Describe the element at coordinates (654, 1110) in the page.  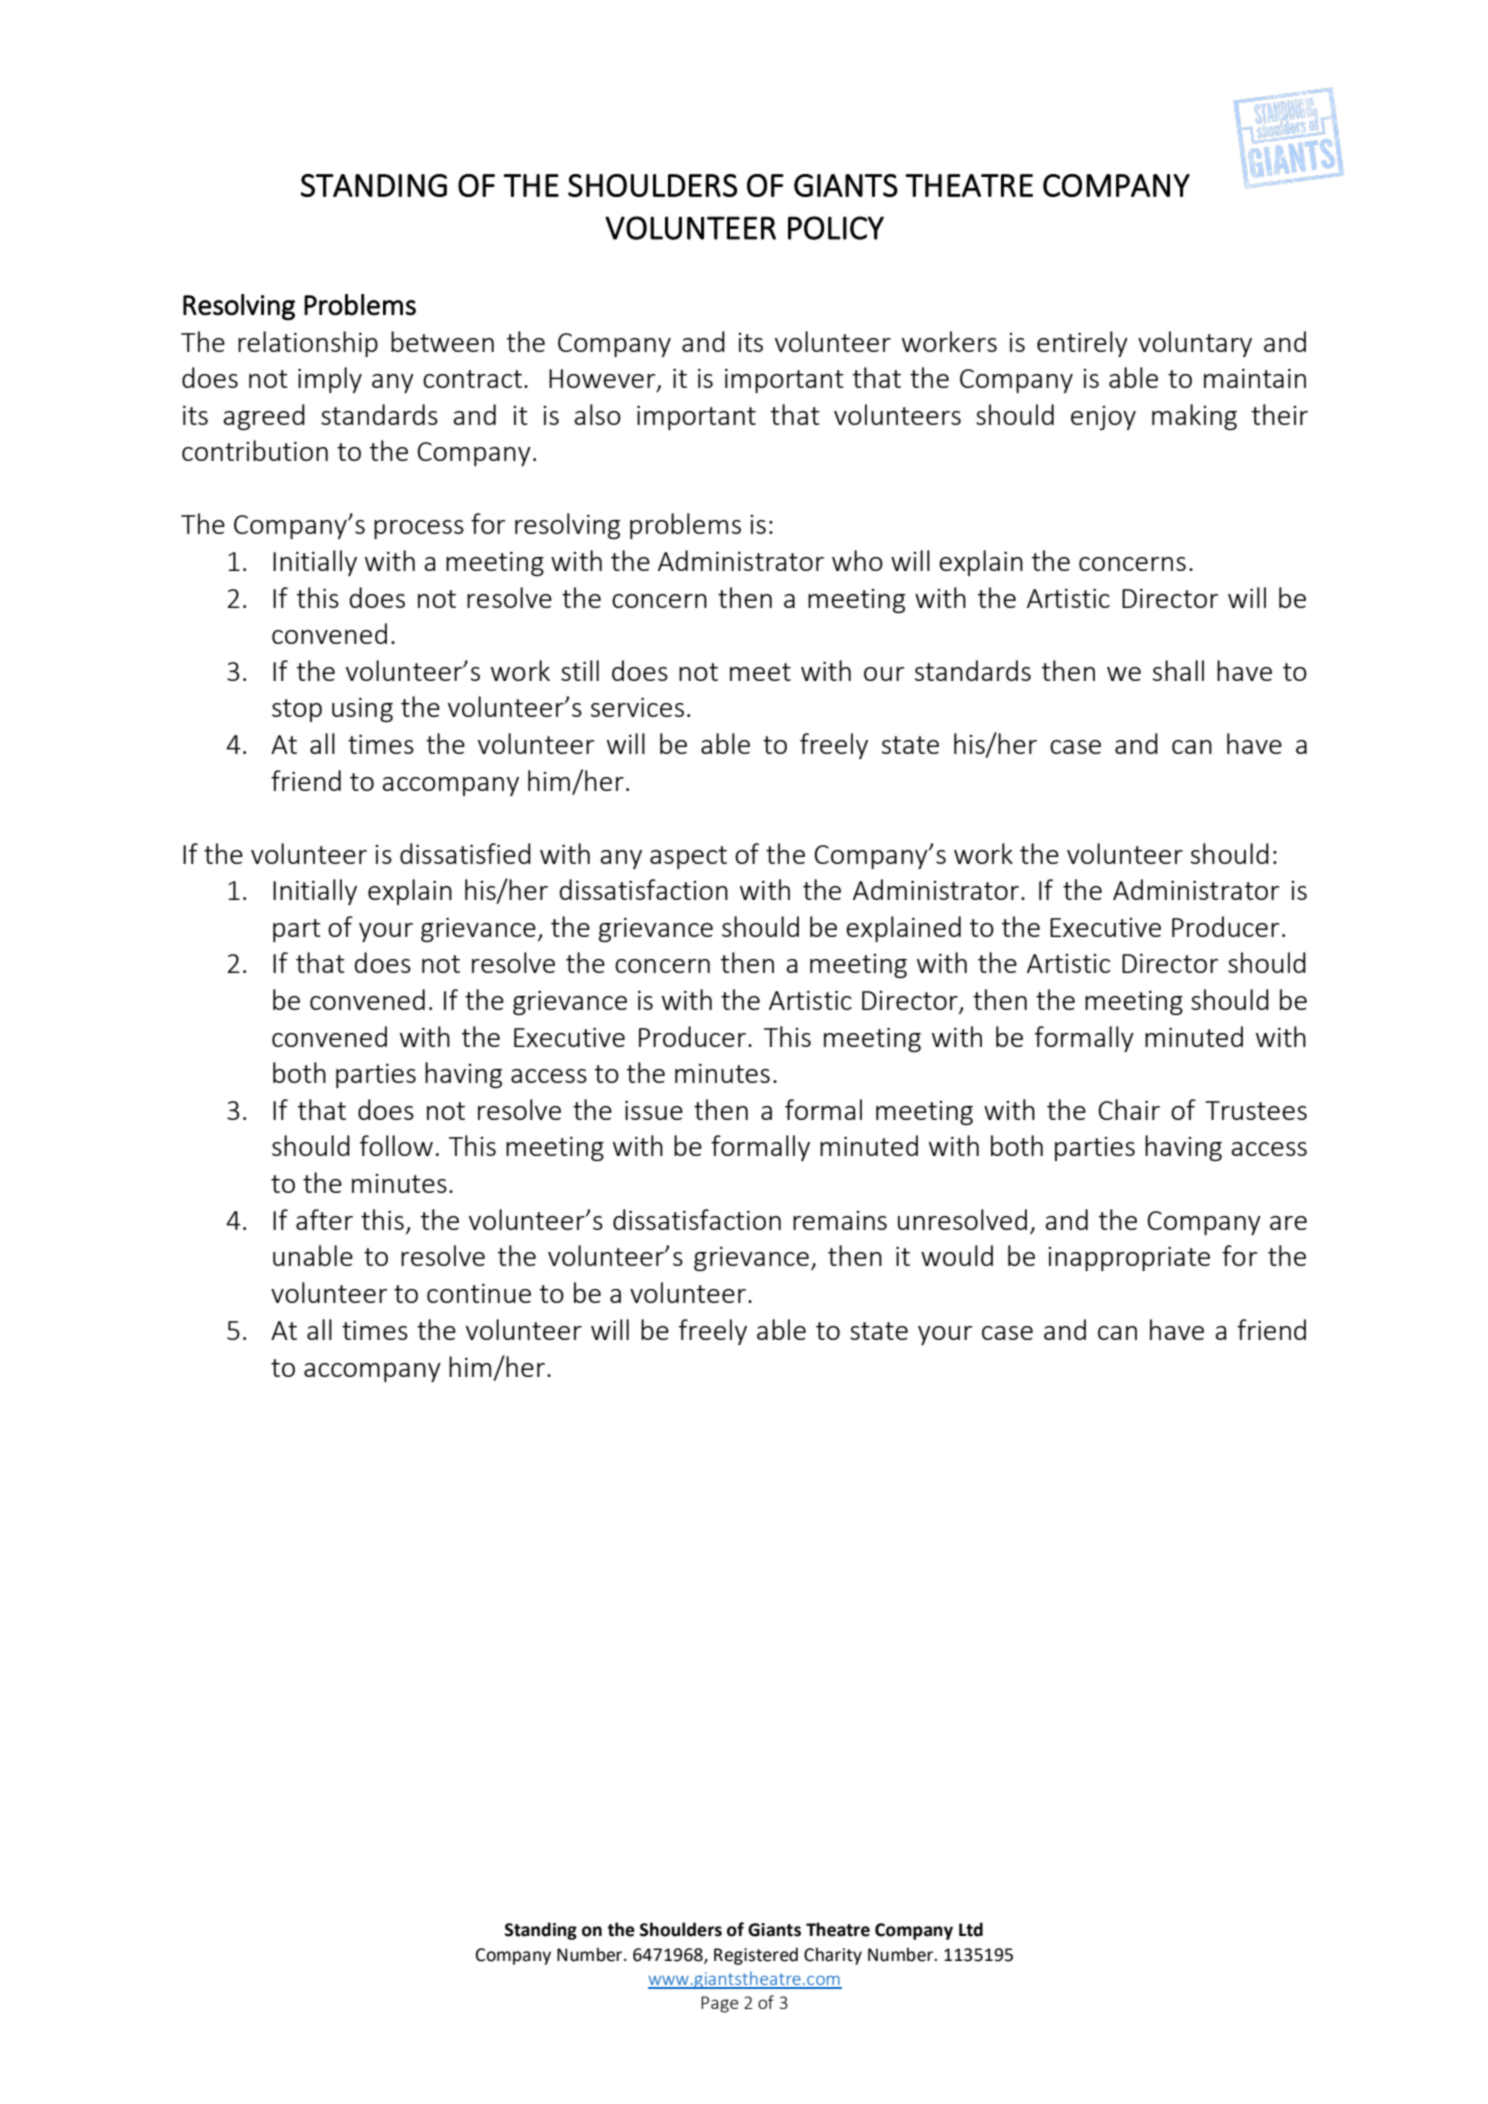
I see `issue` at that location.
